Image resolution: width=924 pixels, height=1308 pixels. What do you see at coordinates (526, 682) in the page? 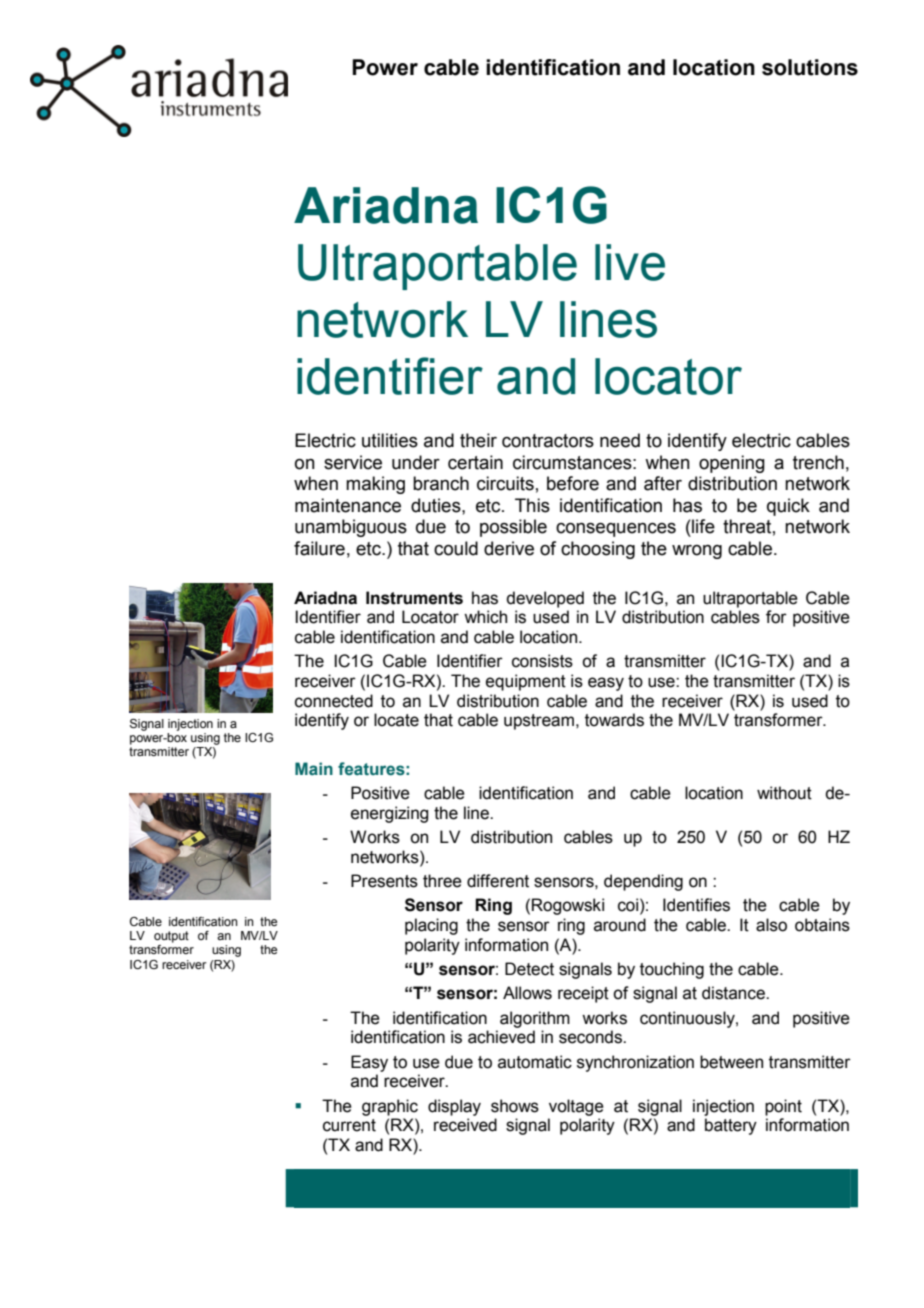
I see `equipment` at bounding box center [526, 682].
